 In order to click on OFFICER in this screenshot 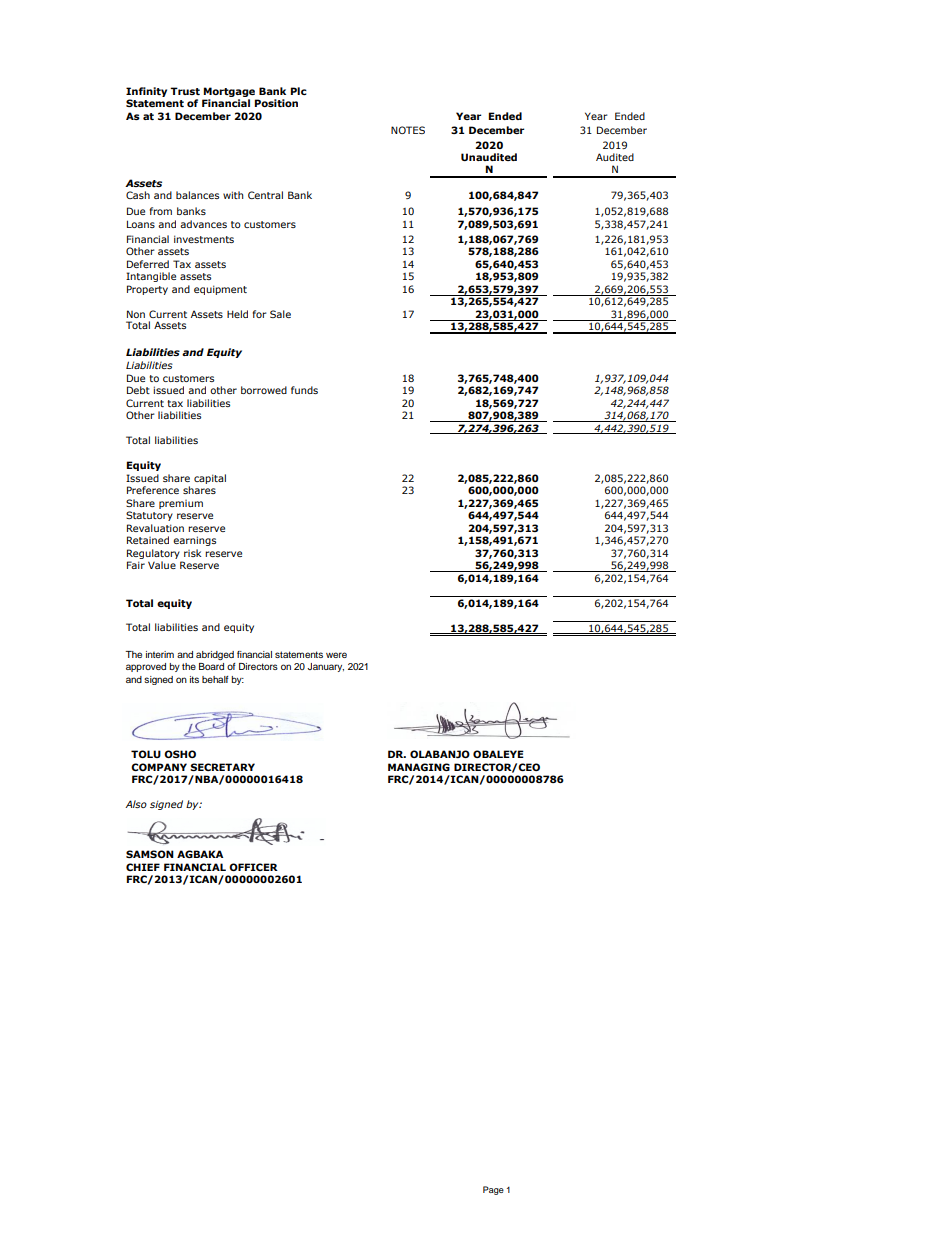, I will do `click(253, 867)`.
